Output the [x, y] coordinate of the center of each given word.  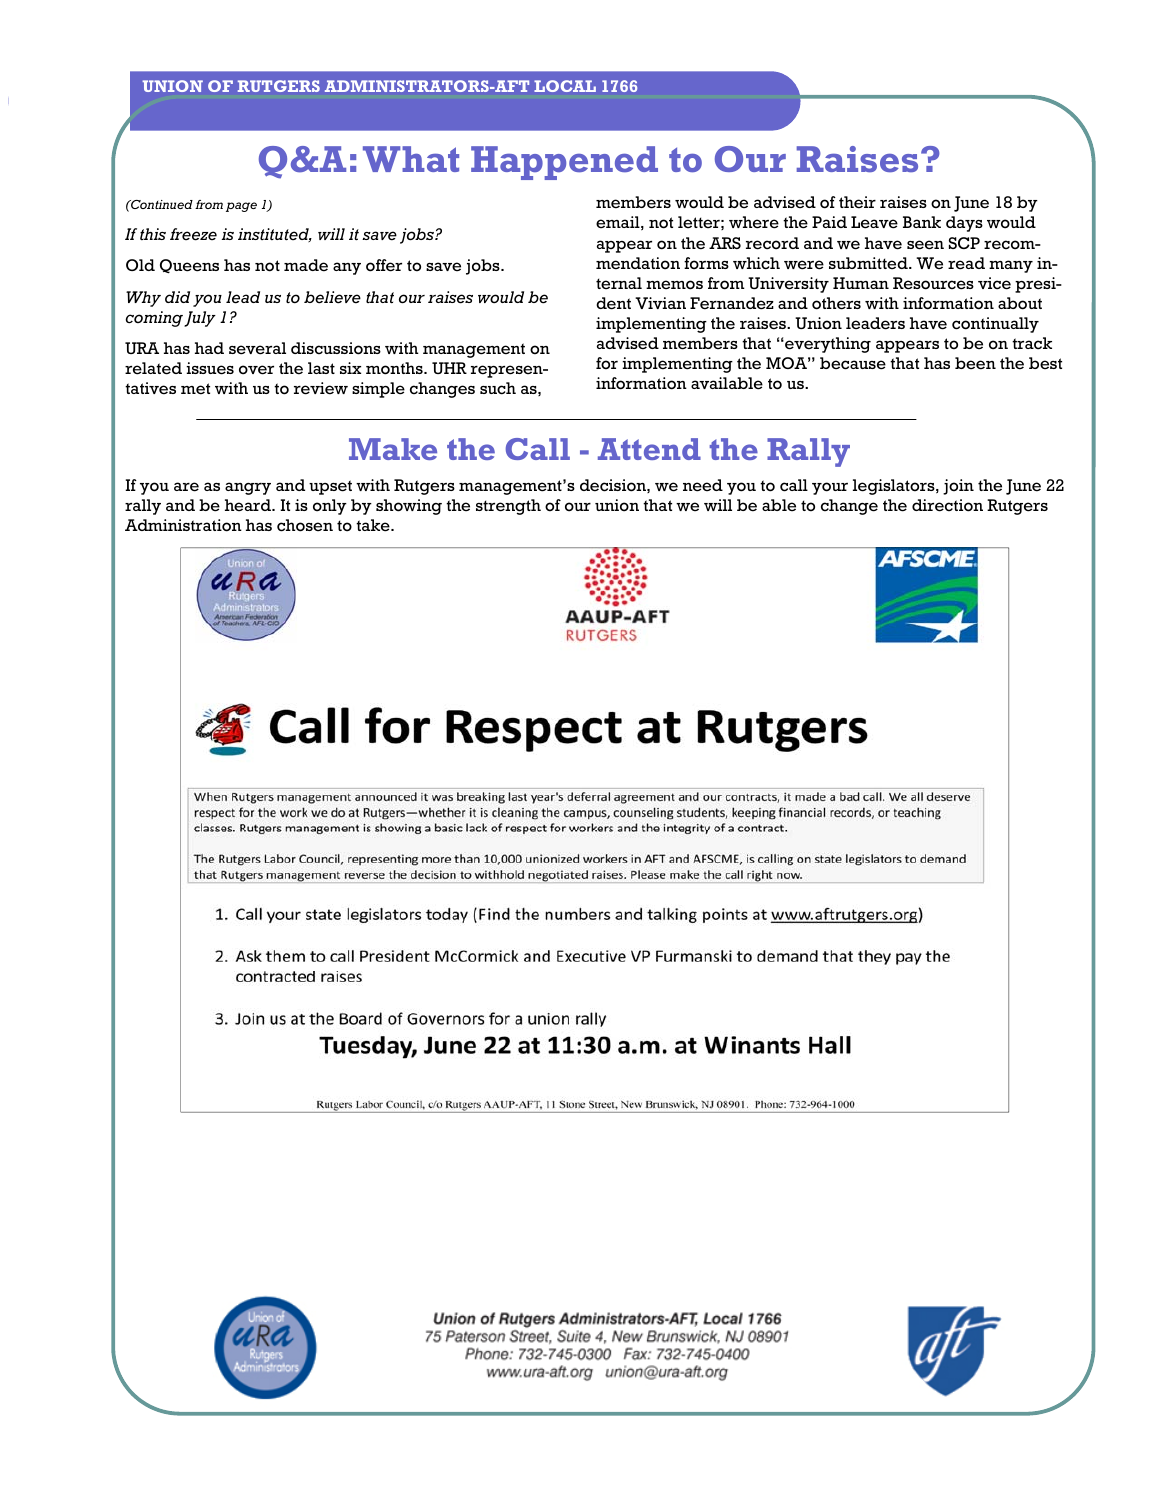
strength [508, 507]
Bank [922, 222]
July [200, 319]
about [1020, 303]
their [857, 202]
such [498, 388]
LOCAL [565, 86]
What [411, 159]
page [241, 207]
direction [947, 505]
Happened [564, 163]
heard [249, 505]
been [975, 363]
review [321, 388]
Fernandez [732, 303]
